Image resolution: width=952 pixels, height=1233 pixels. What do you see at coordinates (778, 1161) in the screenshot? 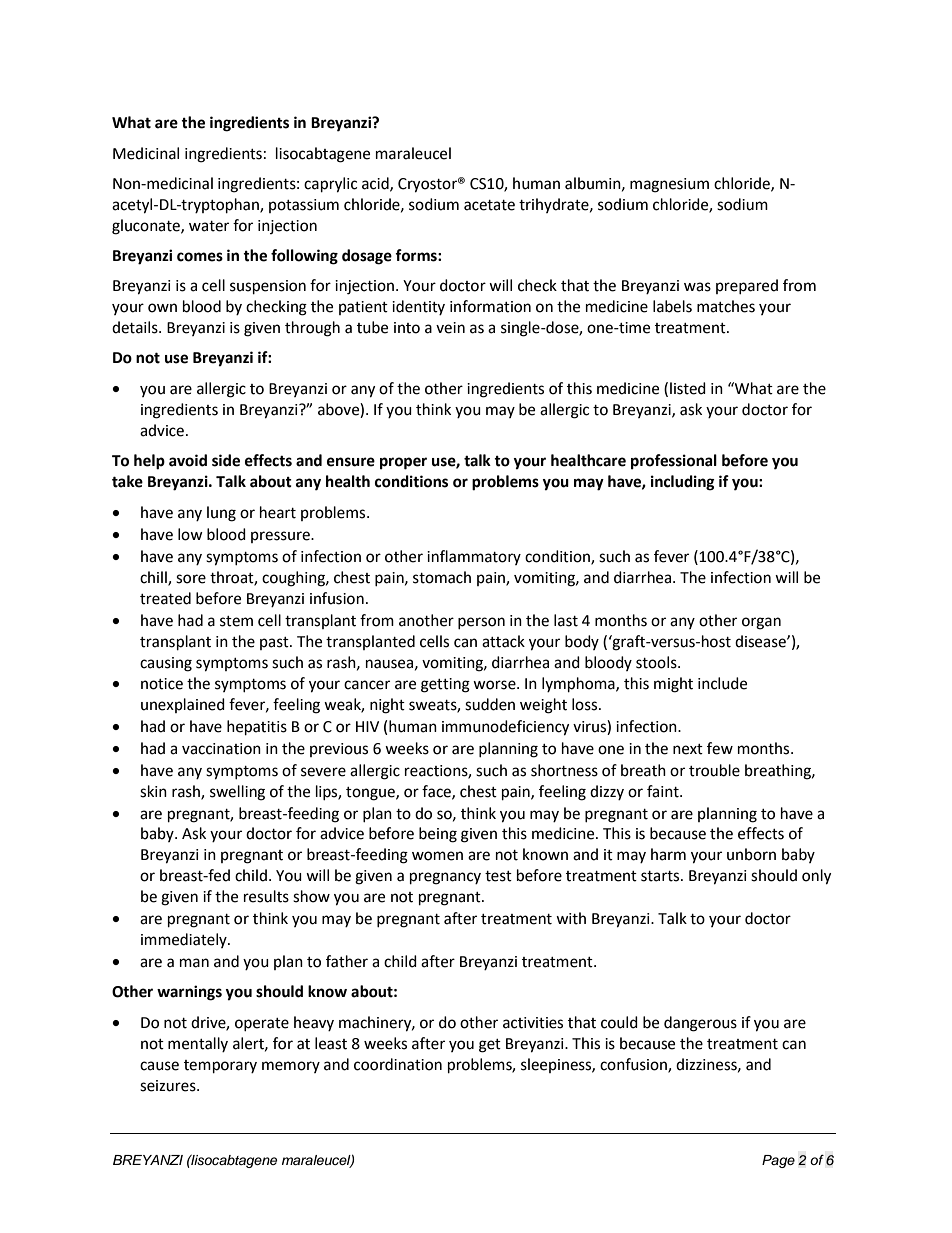
I see `Page` at bounding box center [778, 1161].
